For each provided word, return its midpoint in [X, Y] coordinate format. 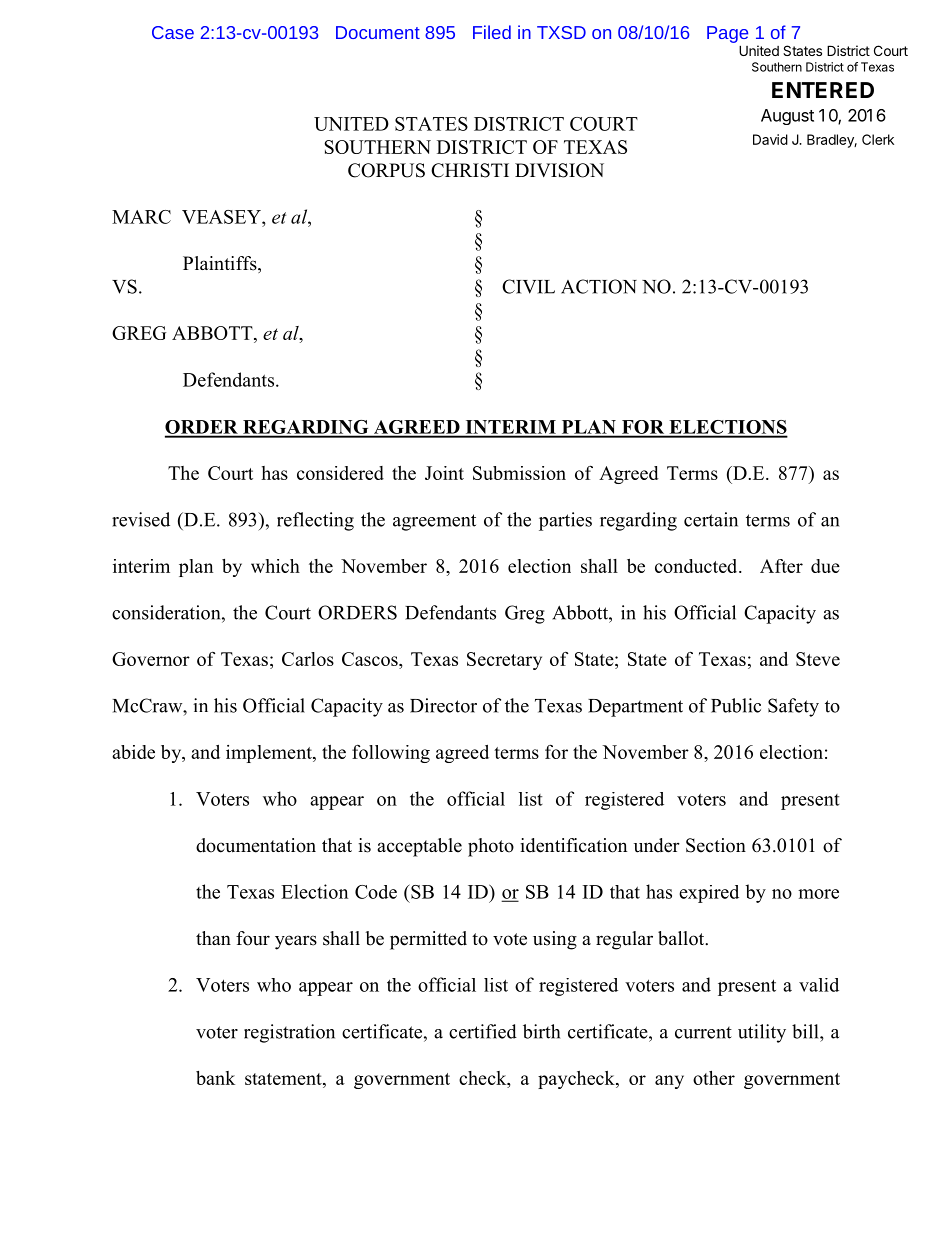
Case [173, 32]
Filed [492, 32]
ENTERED [823, 90]
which [275, 566]
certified [483, 1031]
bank [215, 1078]
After [781, 566]
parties [565, 521]
